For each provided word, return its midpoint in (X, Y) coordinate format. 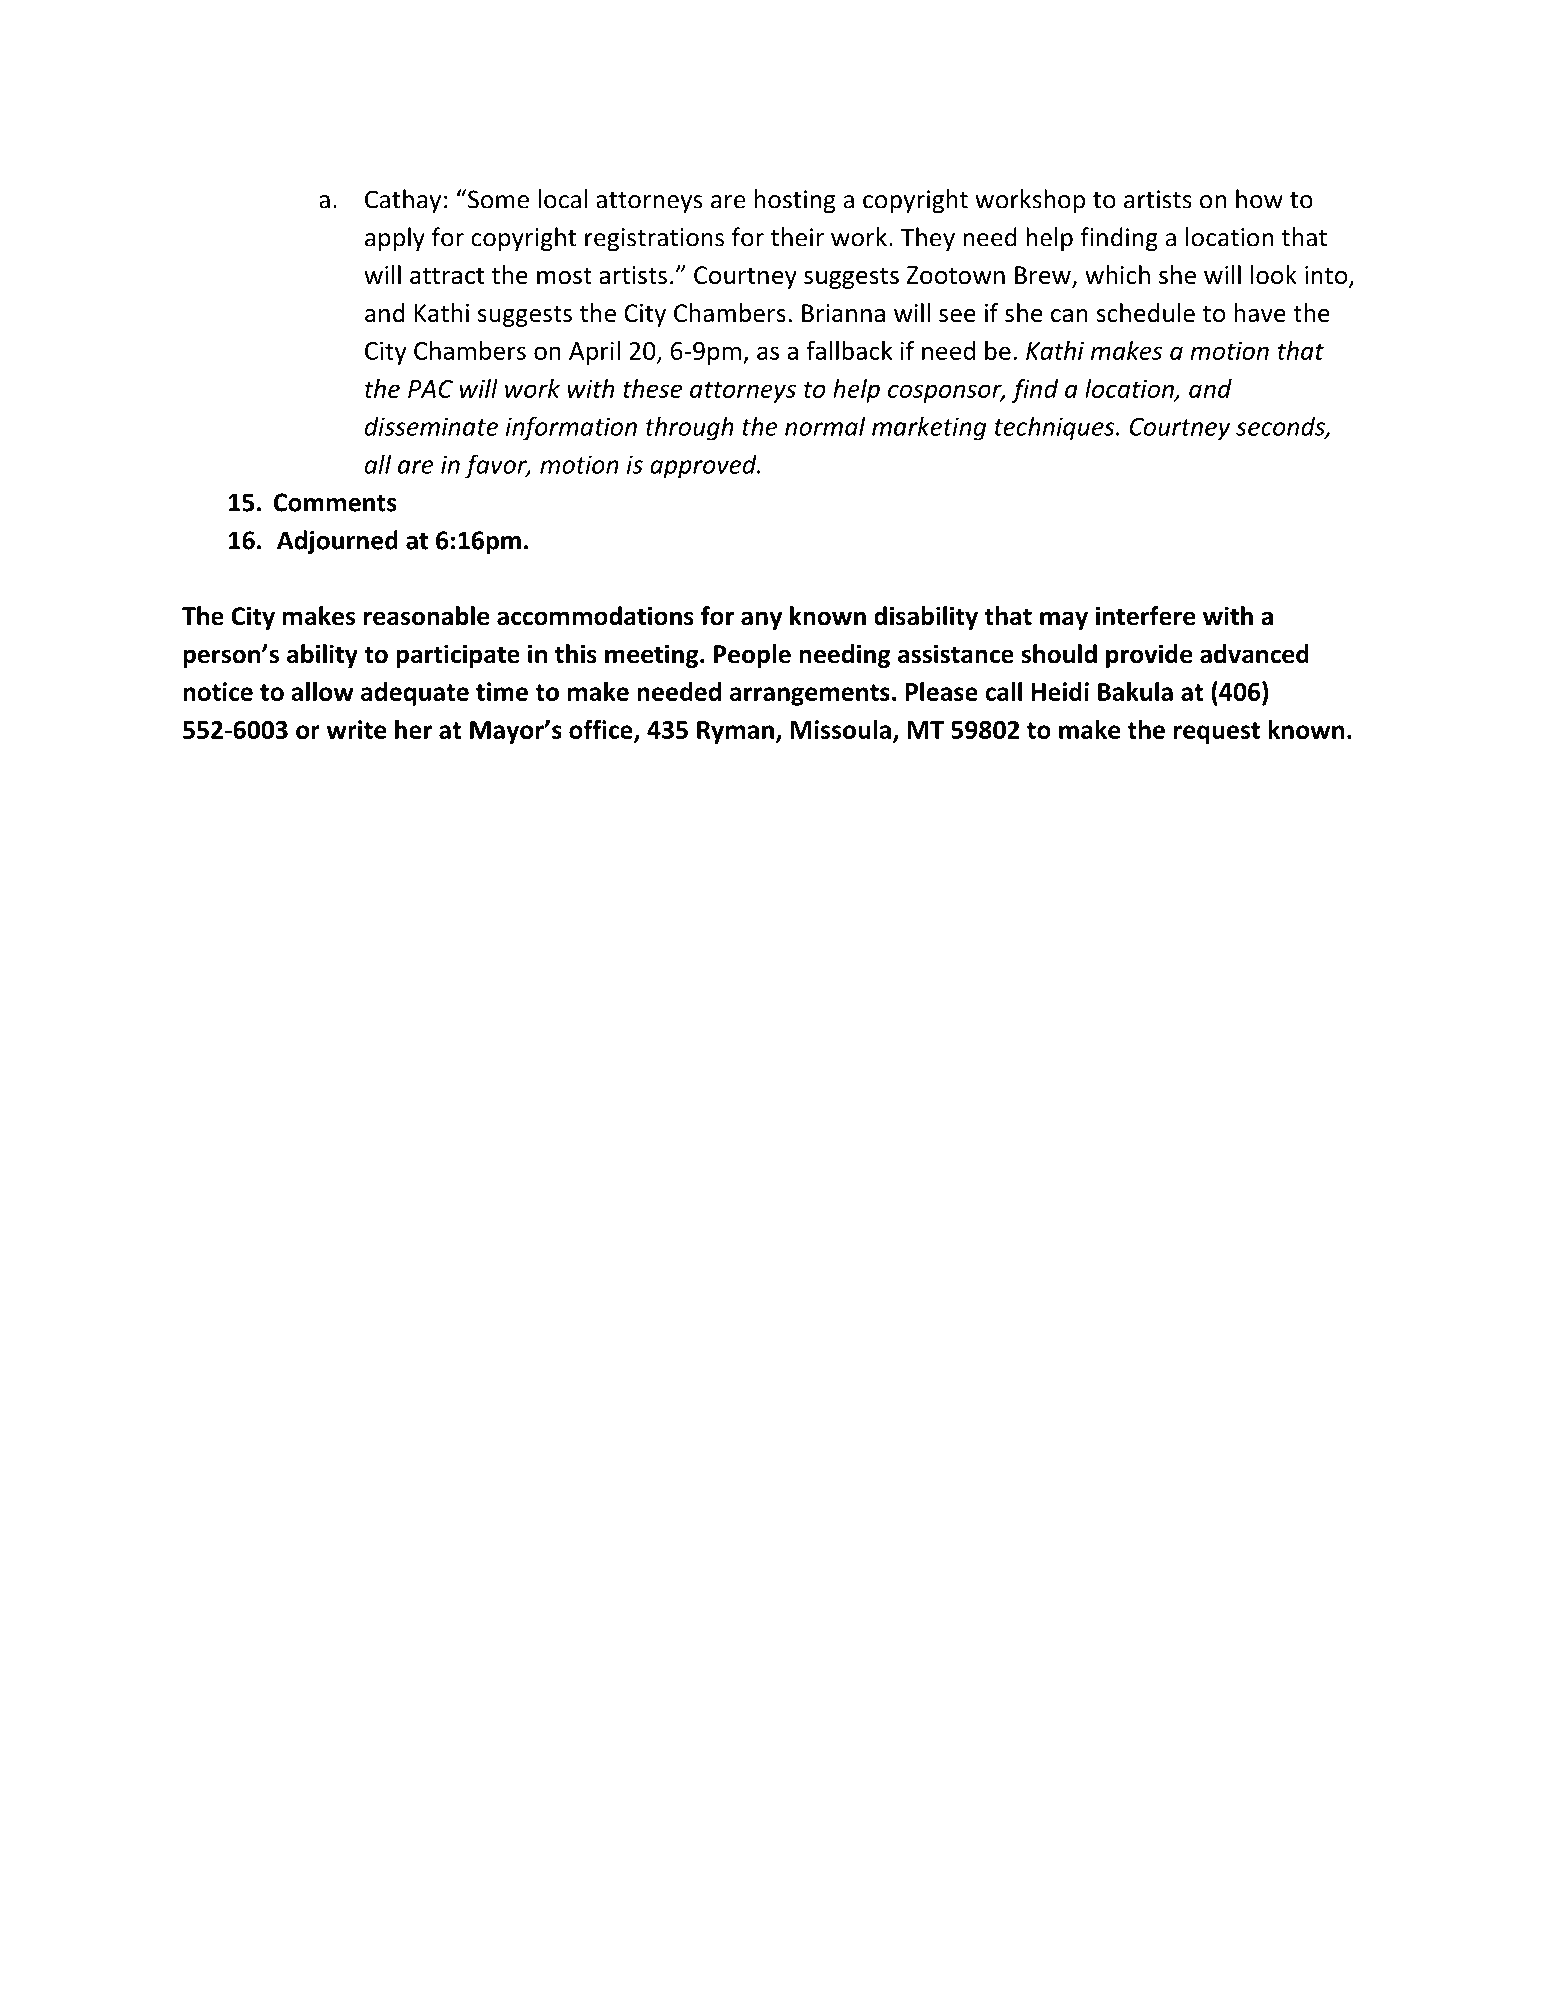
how (1259, 199)
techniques (1056, 428)
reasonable (426, 616)
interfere (1145, 616)
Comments (335, 502)
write (356, 729)
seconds (1281, 427)
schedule (1146, 313)
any (761, 620)
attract (447, 276)
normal (825, 426)
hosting (795, 201)
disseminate (431, 426)
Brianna (843, 313)
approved (704, 466)
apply (395, 239)
